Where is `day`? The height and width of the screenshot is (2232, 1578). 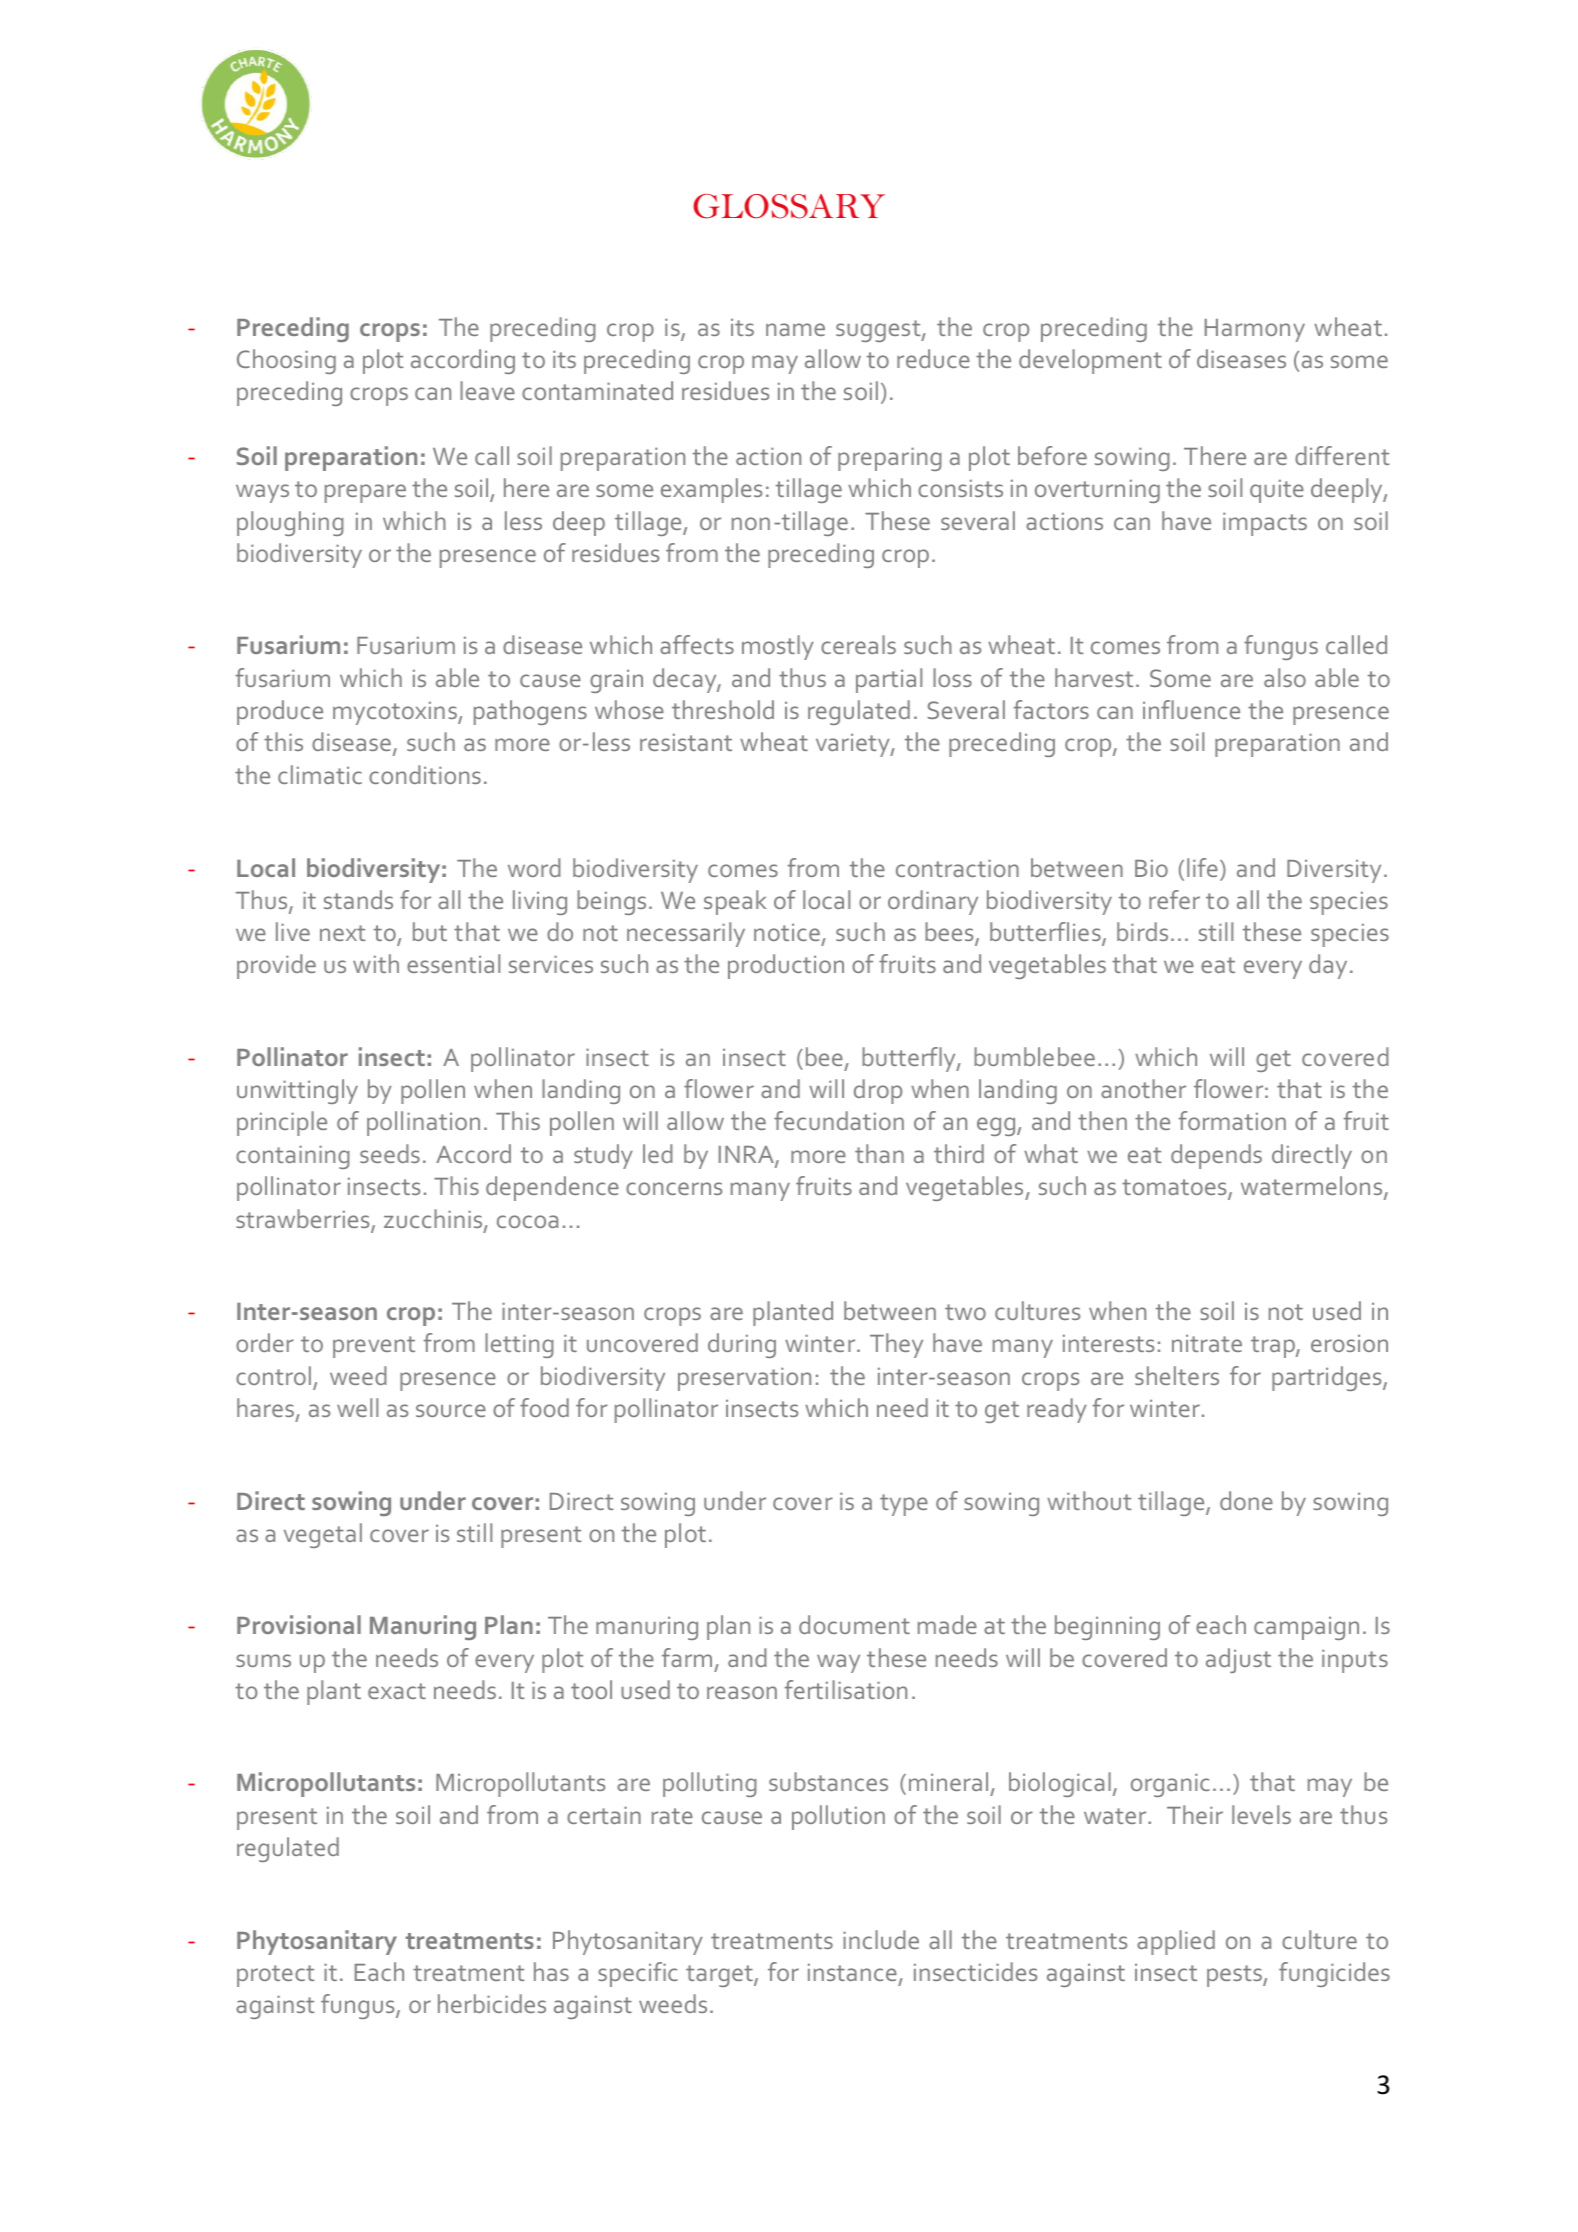
day is located at coordinates (1328, 966).
